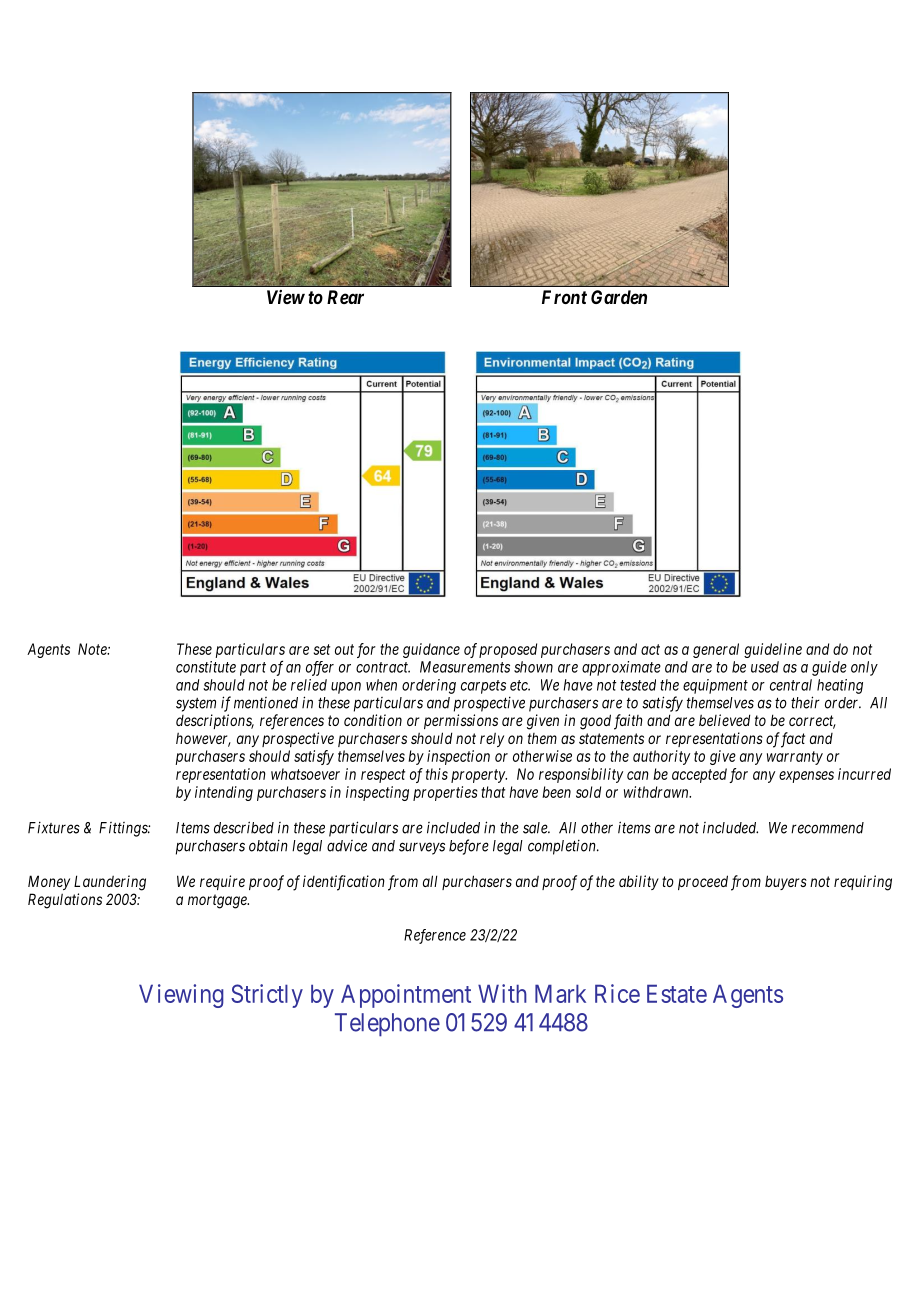 This image has width=924, height=1308. I want to click on guidance, so click(431, 650).
